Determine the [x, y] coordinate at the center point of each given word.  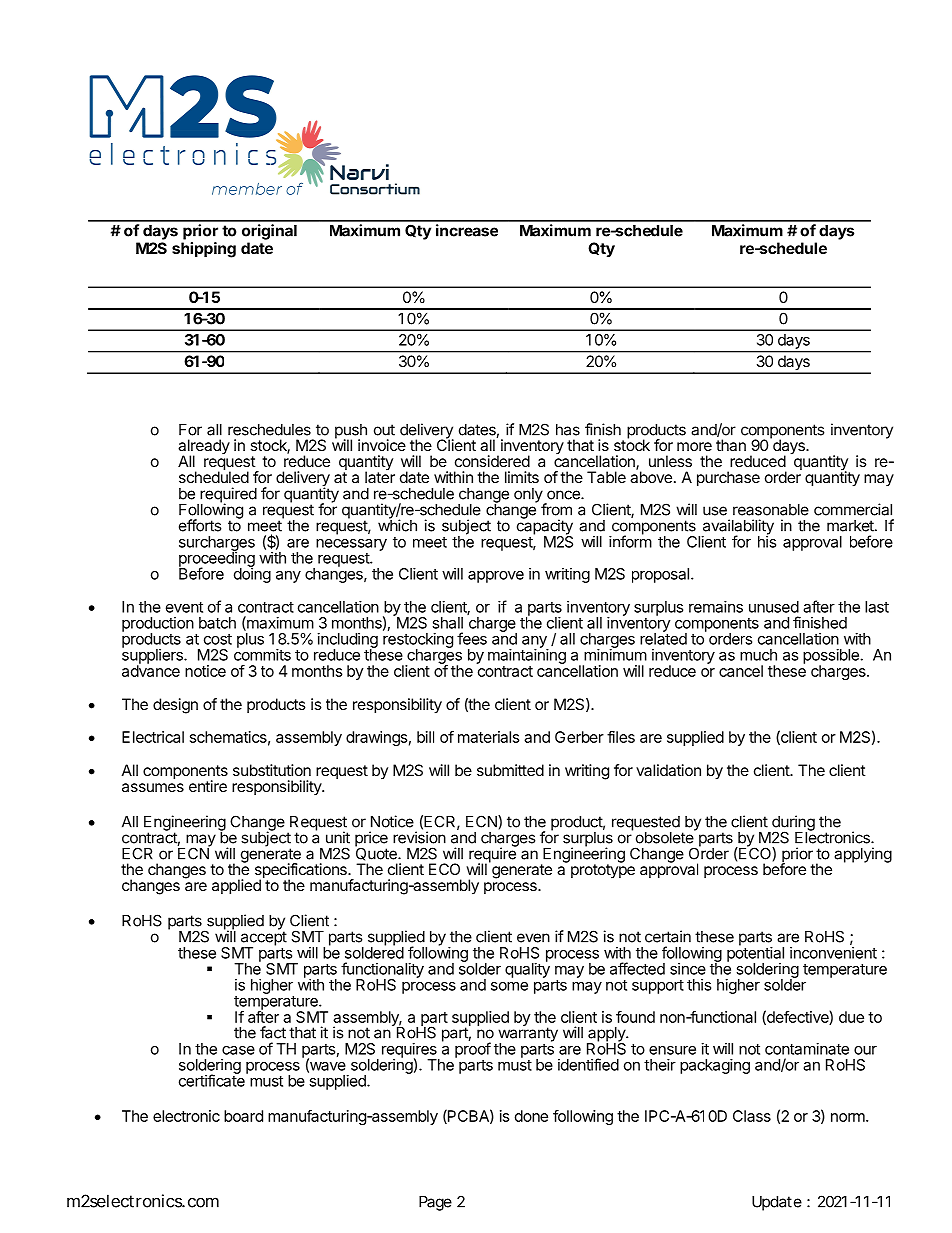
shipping [204, 250]
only [529, 496]
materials [488, 737]
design [175, 706]
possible [831, 657]
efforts [200, 525]
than [731, 445]
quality [527, 969]
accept [264, 938]
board [243, 1116]
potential [755, 954]
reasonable [771, 510]
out [384, 430]
